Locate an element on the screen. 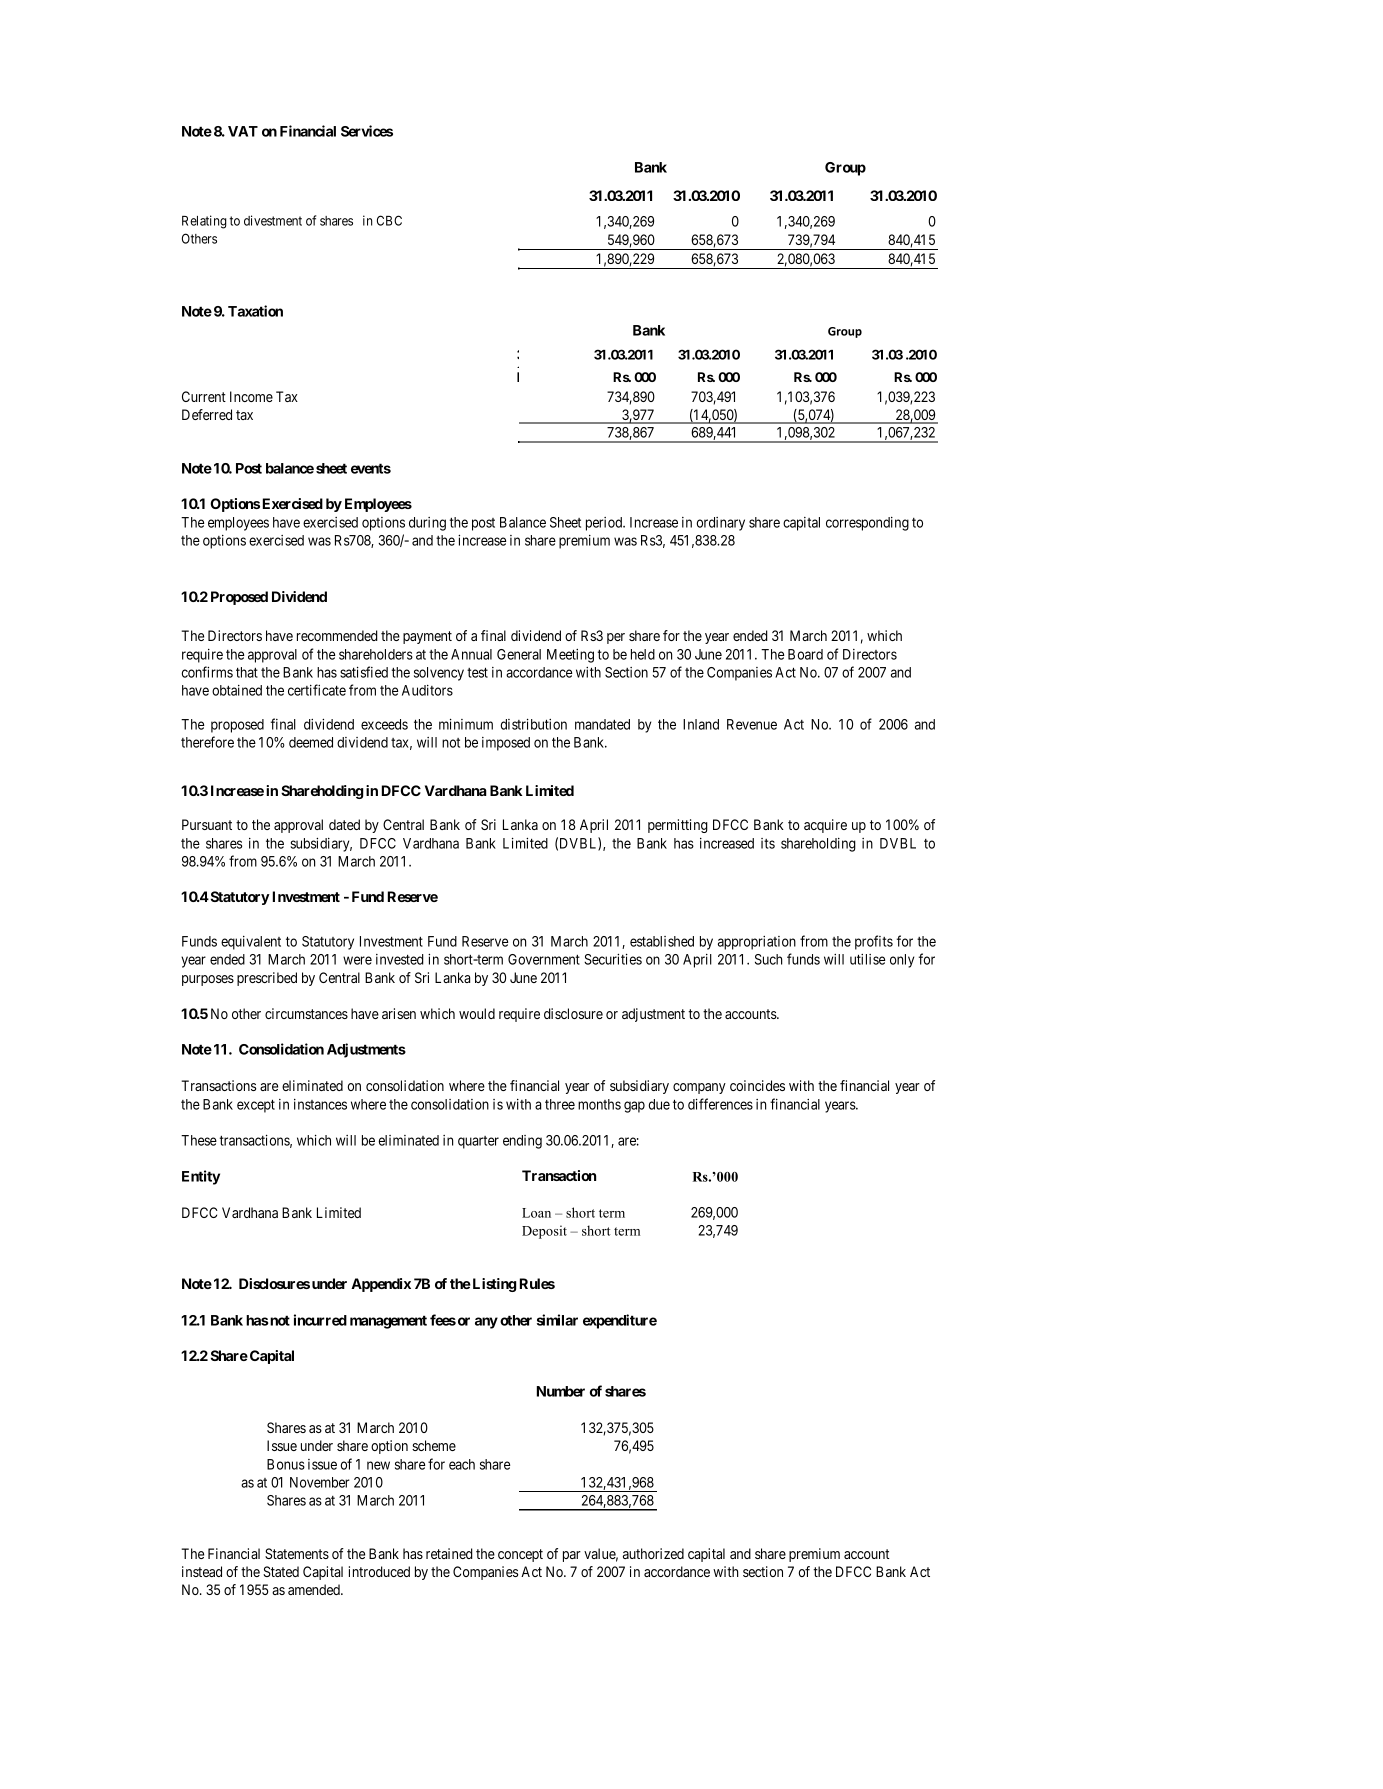 This screenshot has width=1383, height=1789. acquire is located at coordinates (825, 826).
